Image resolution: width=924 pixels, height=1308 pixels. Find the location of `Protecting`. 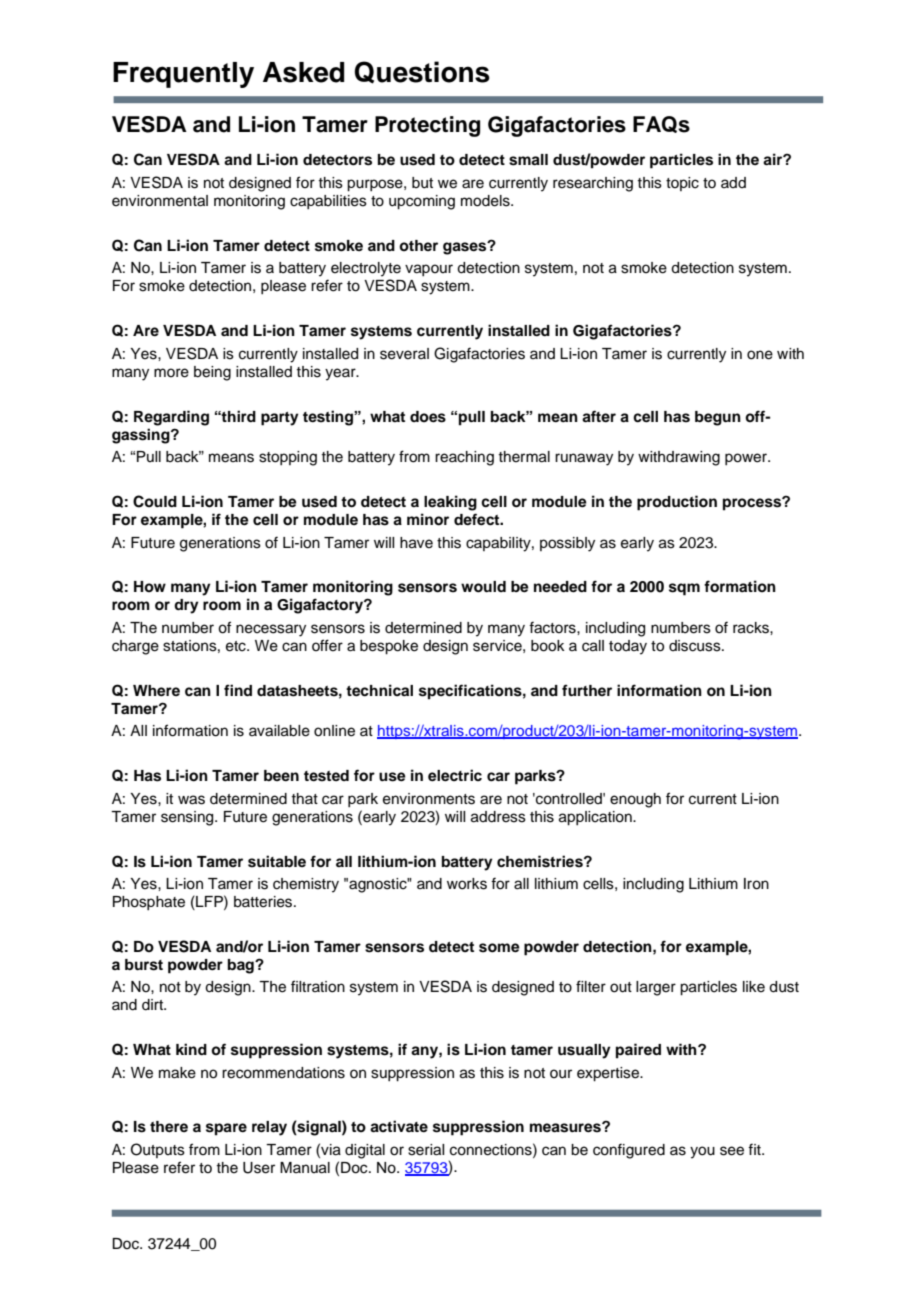

Protecting is located at coordinates (427, 126).
